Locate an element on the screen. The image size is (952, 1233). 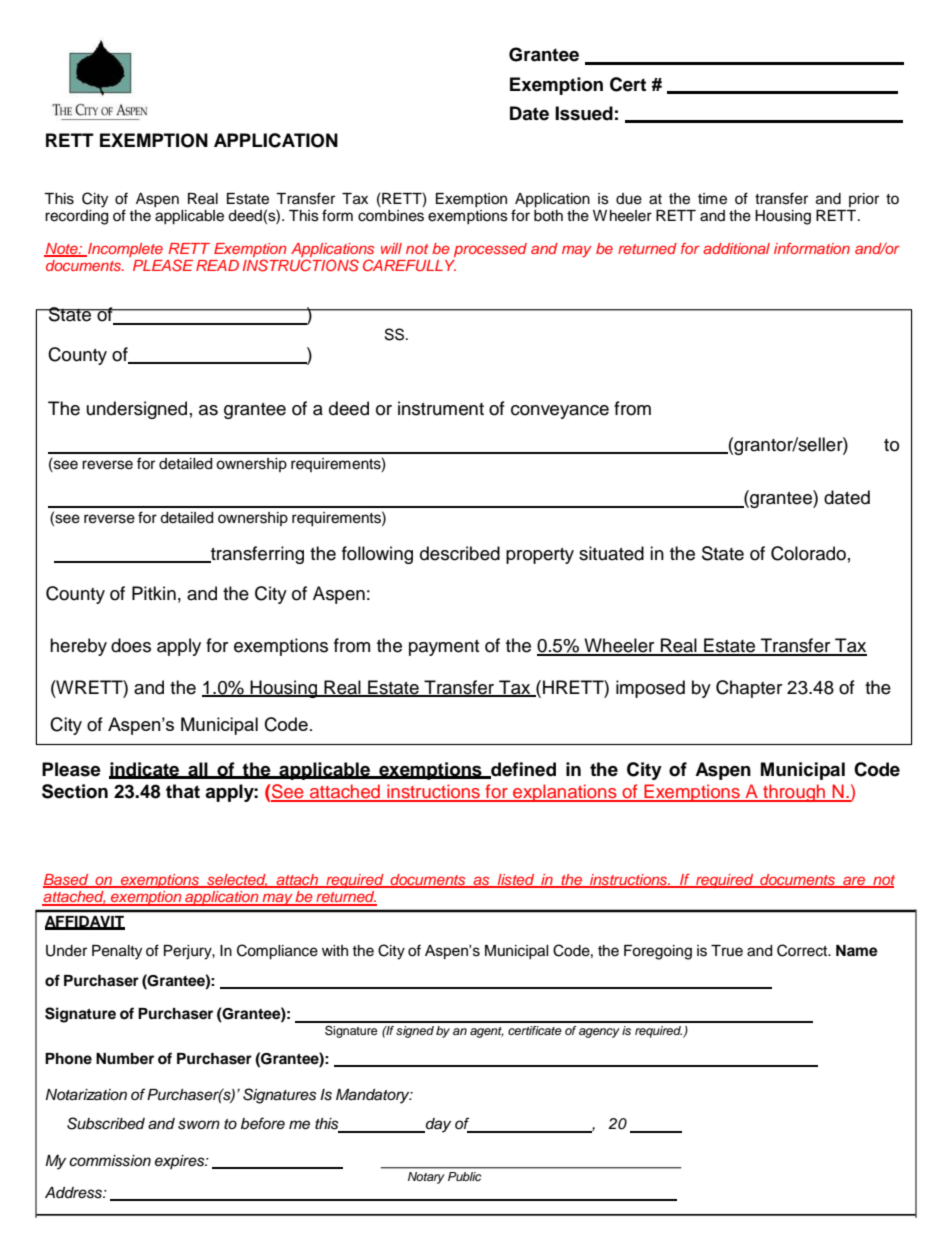
that is located at coordinates (183, 791).
